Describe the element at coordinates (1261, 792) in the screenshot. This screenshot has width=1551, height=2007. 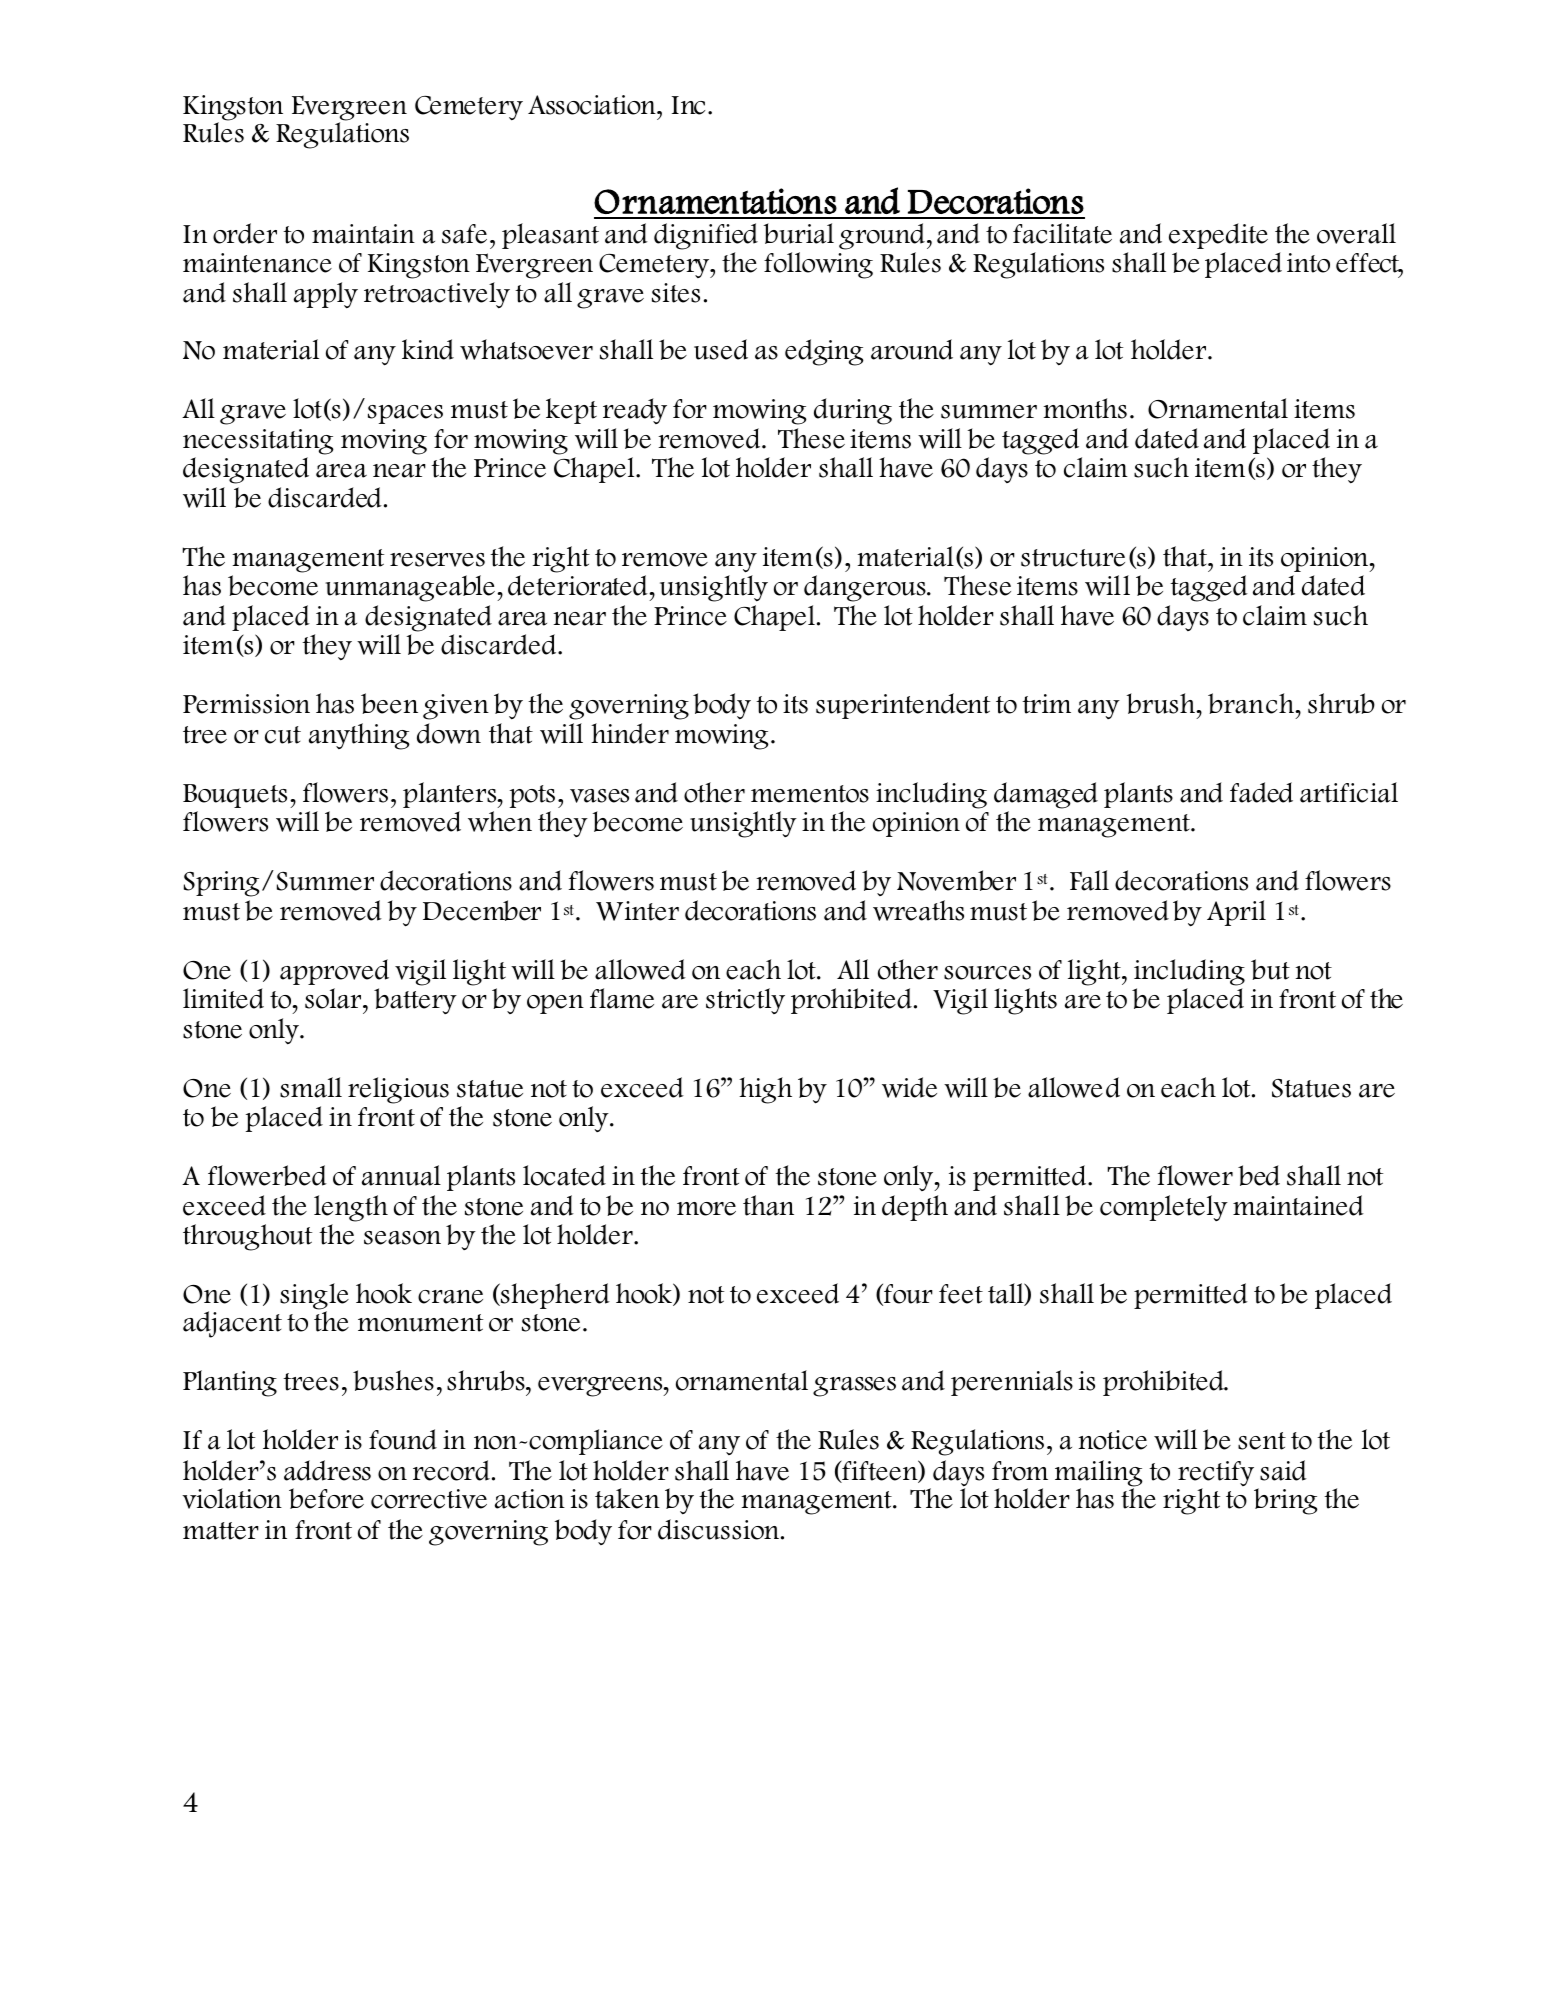
I see `faded` at that location.
